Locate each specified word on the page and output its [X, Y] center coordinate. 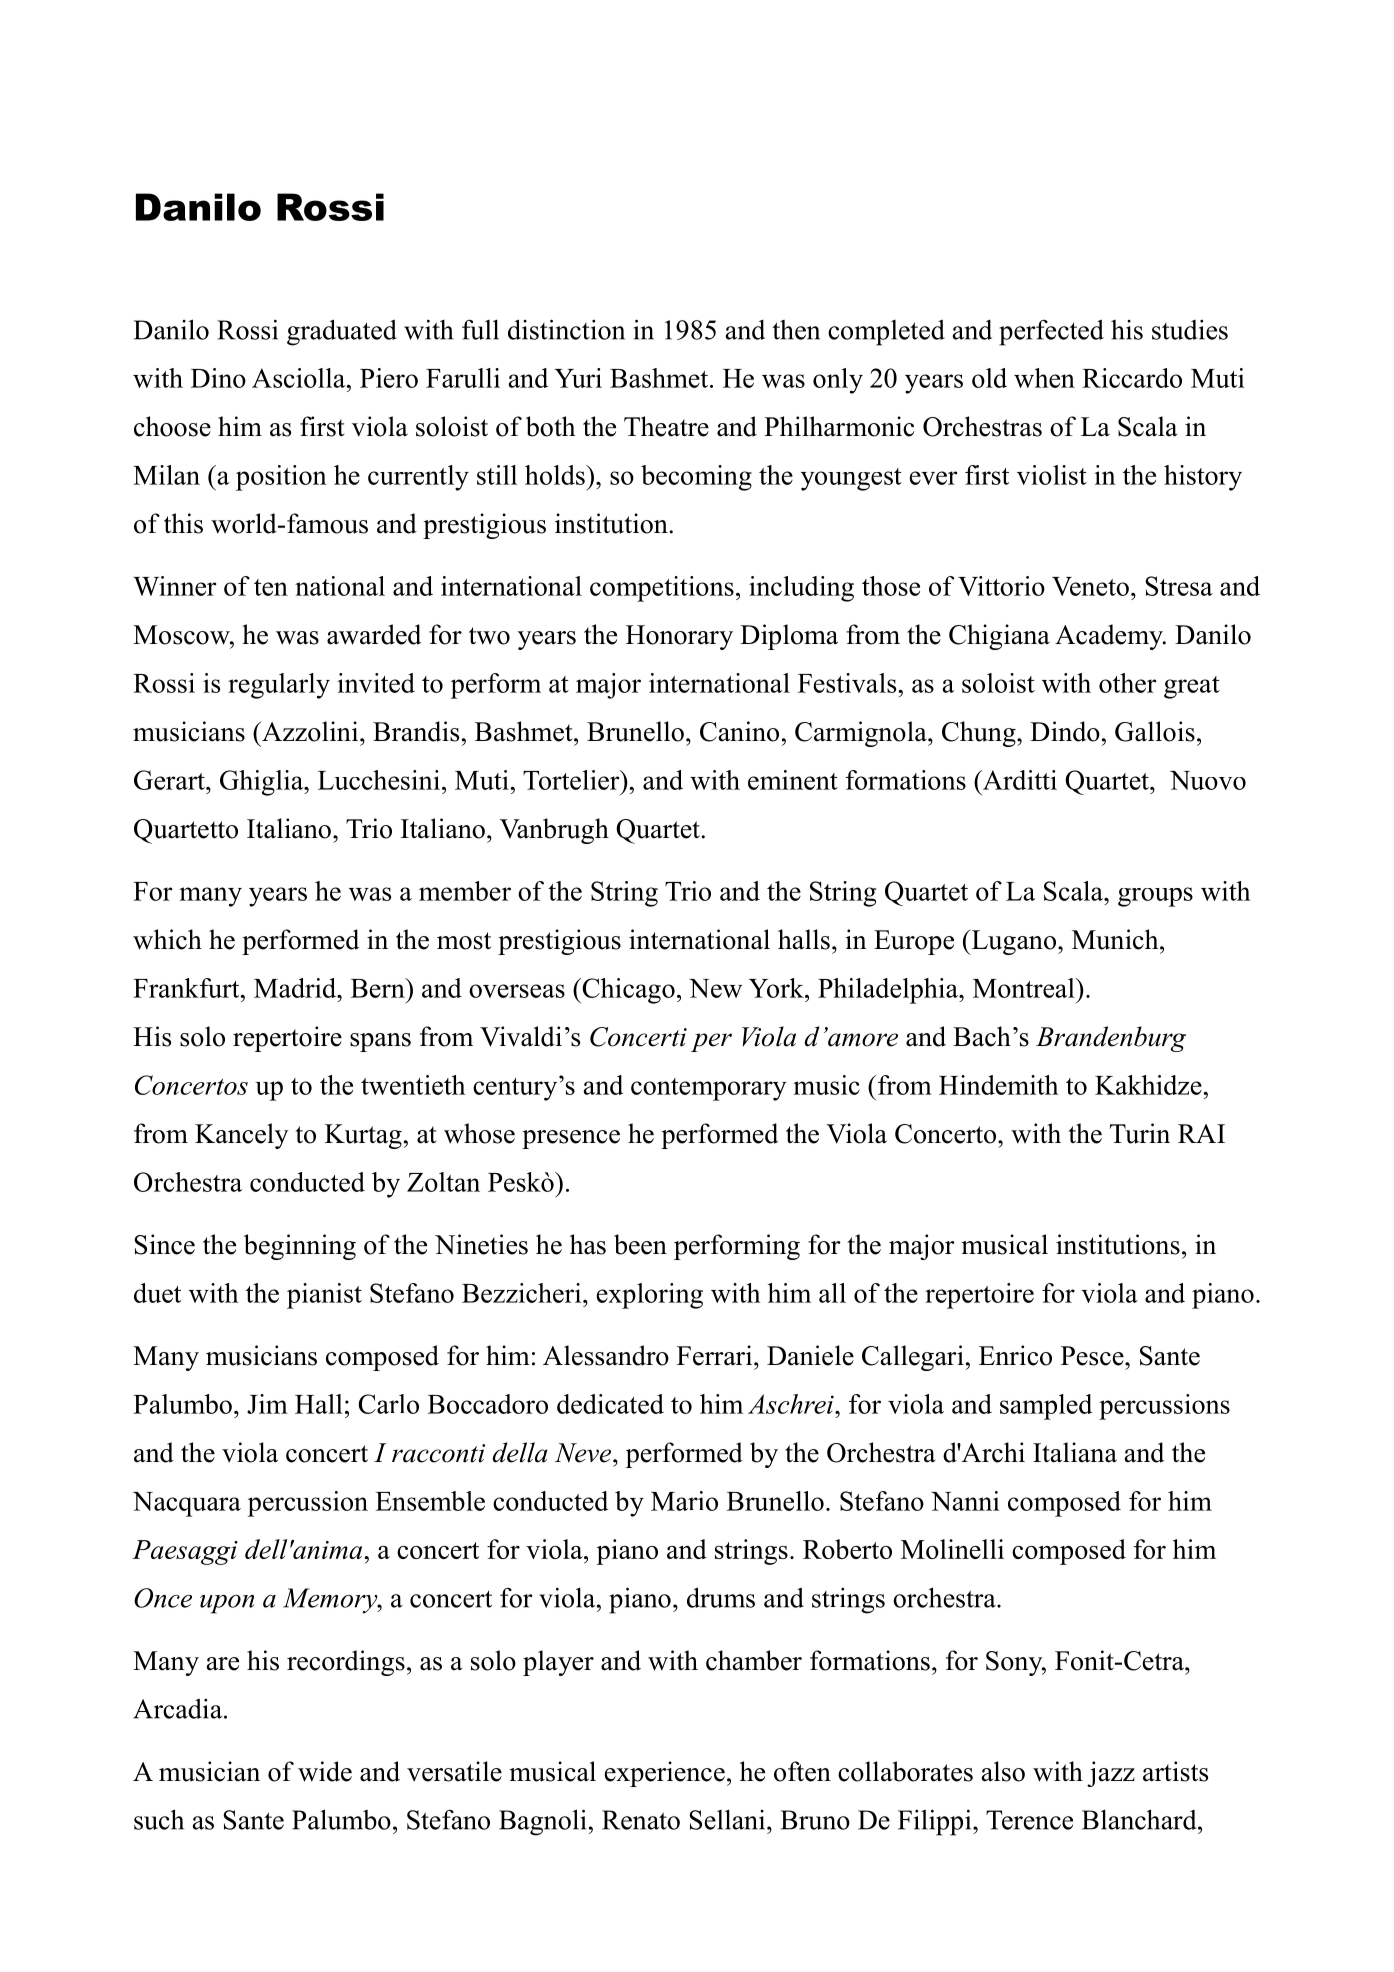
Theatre [666, 426]
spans [380, 1042]
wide [325, 1771]
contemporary [709, 1089]
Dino [218, 378]
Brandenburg [1111, 1039]
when [1044, 378]
